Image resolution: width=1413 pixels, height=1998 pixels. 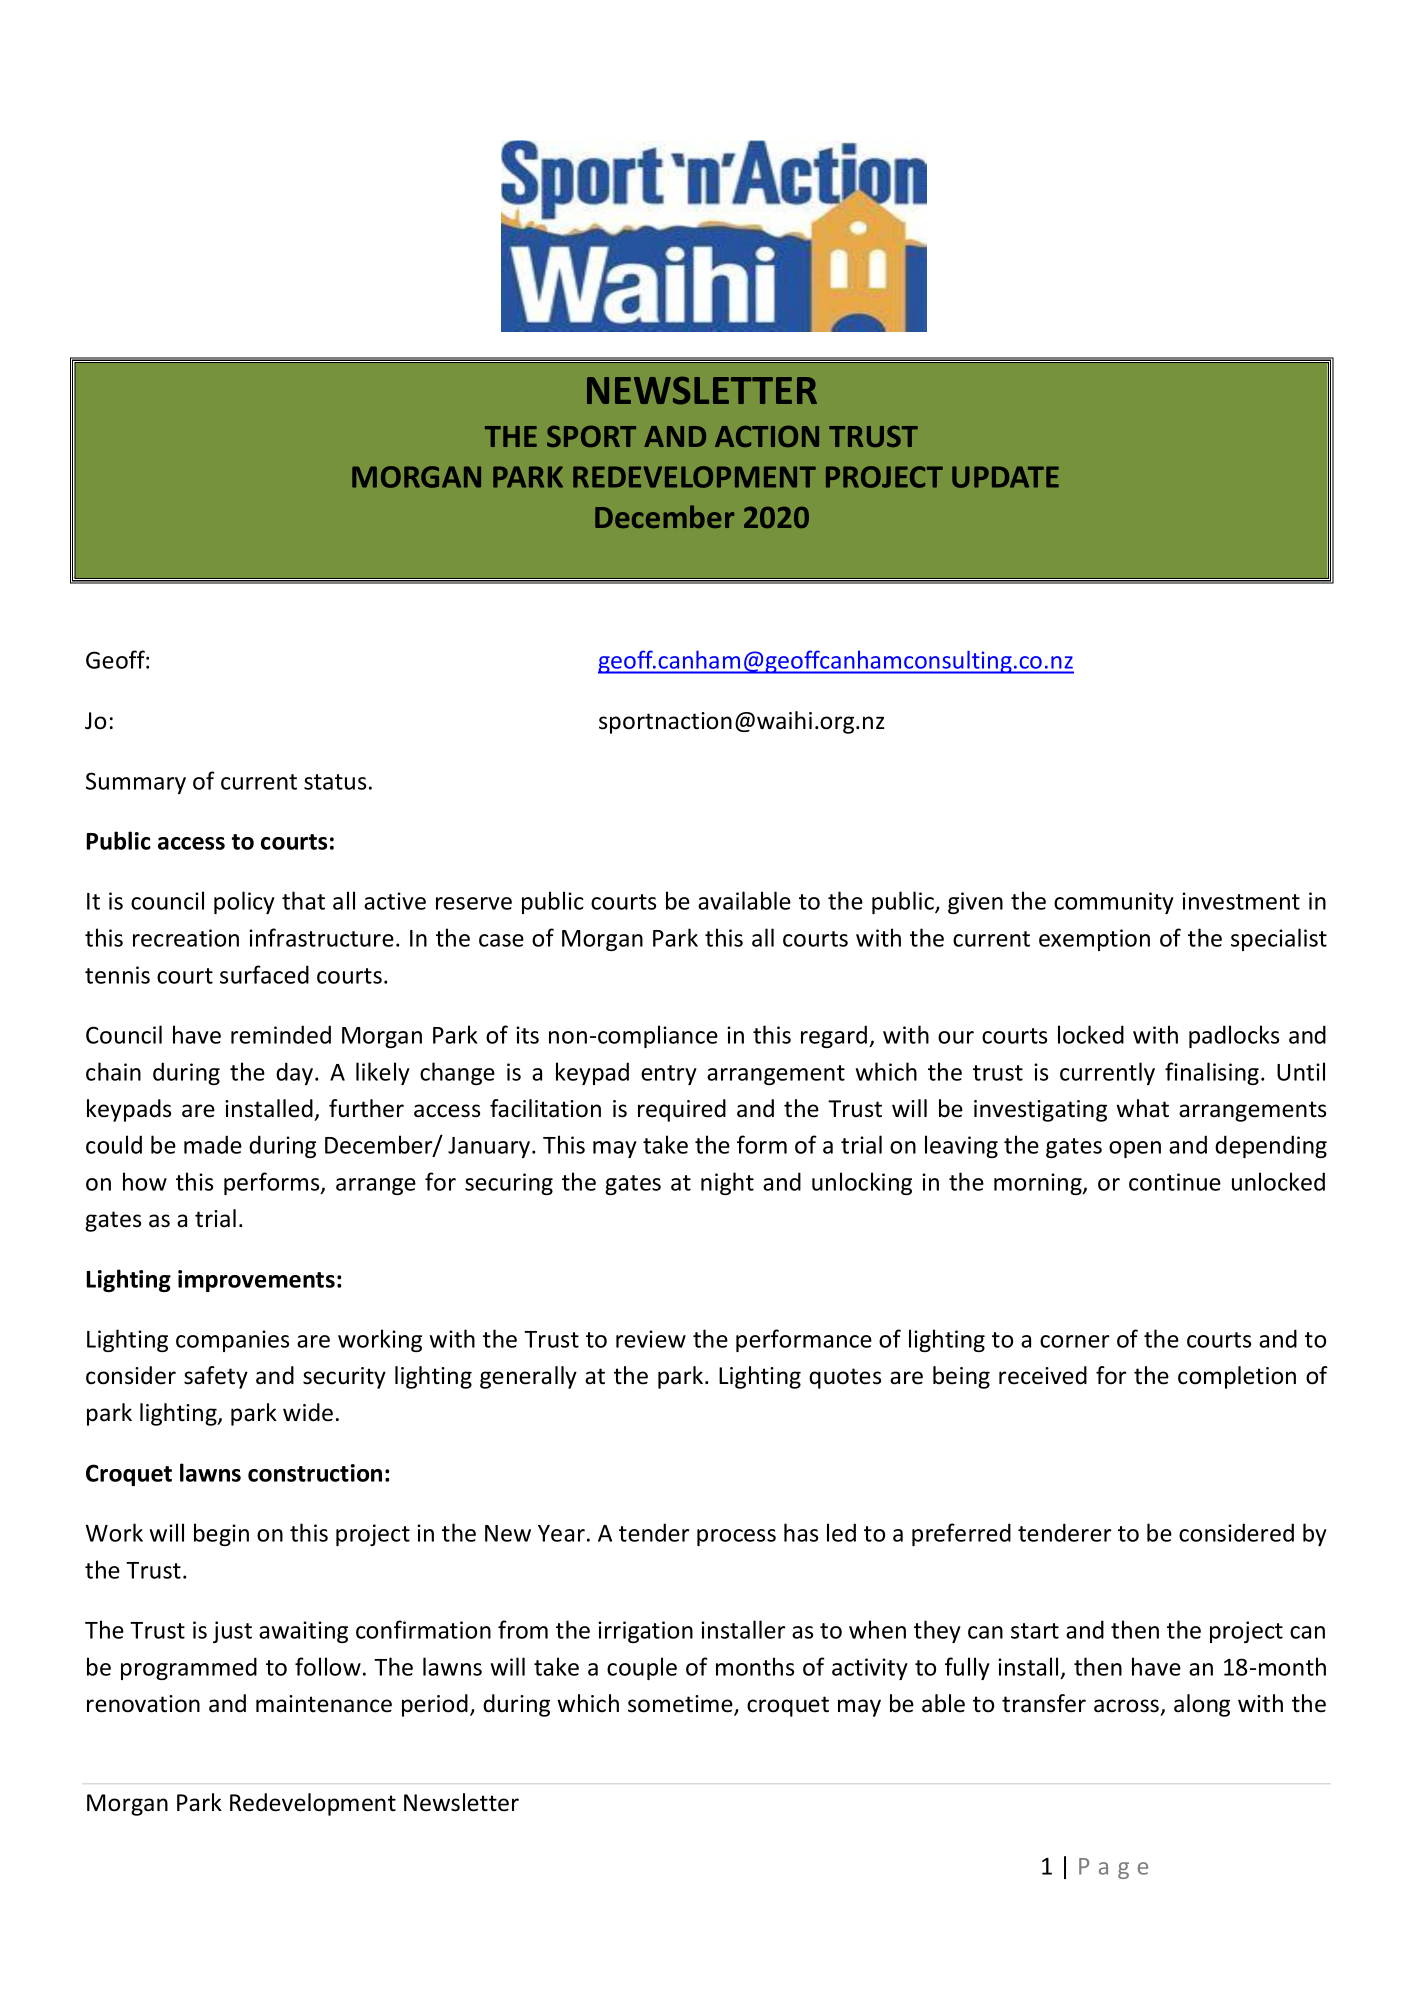 What do you see at coordinates (244, 902) in the document?
I see `policy` at bounding box center [244, 902].
